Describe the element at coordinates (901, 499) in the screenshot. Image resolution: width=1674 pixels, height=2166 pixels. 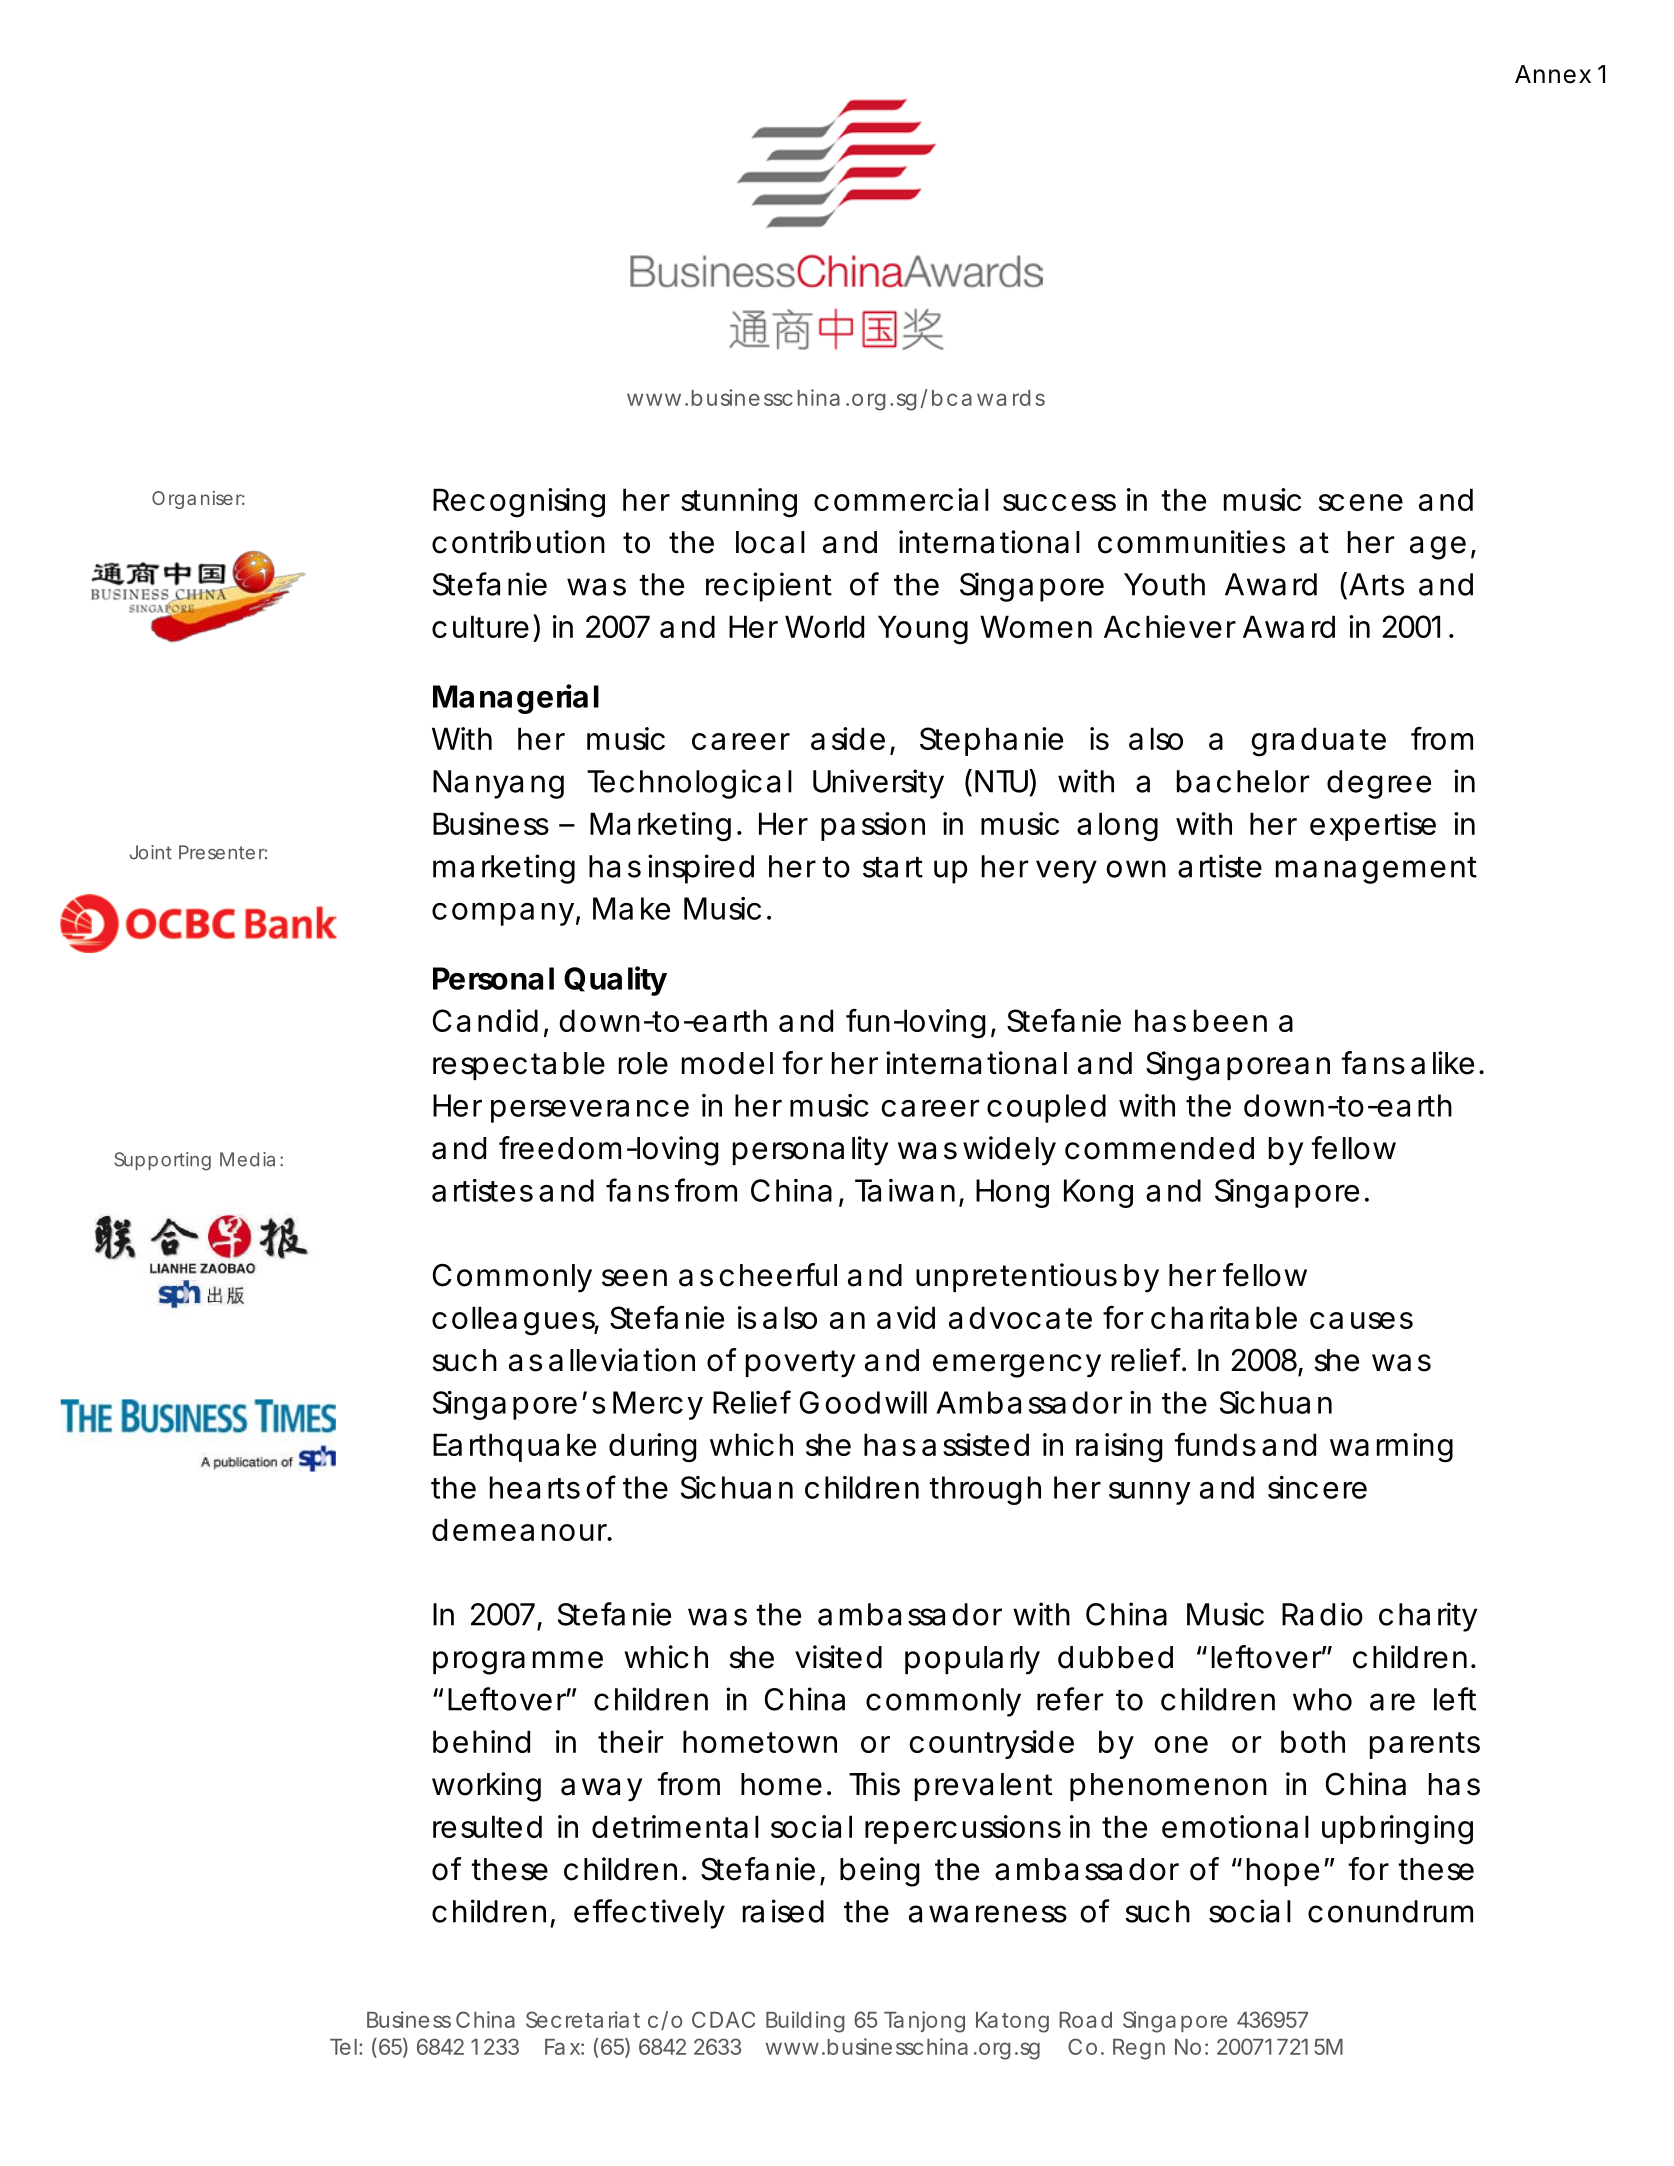
I see `commercial` at that location.
